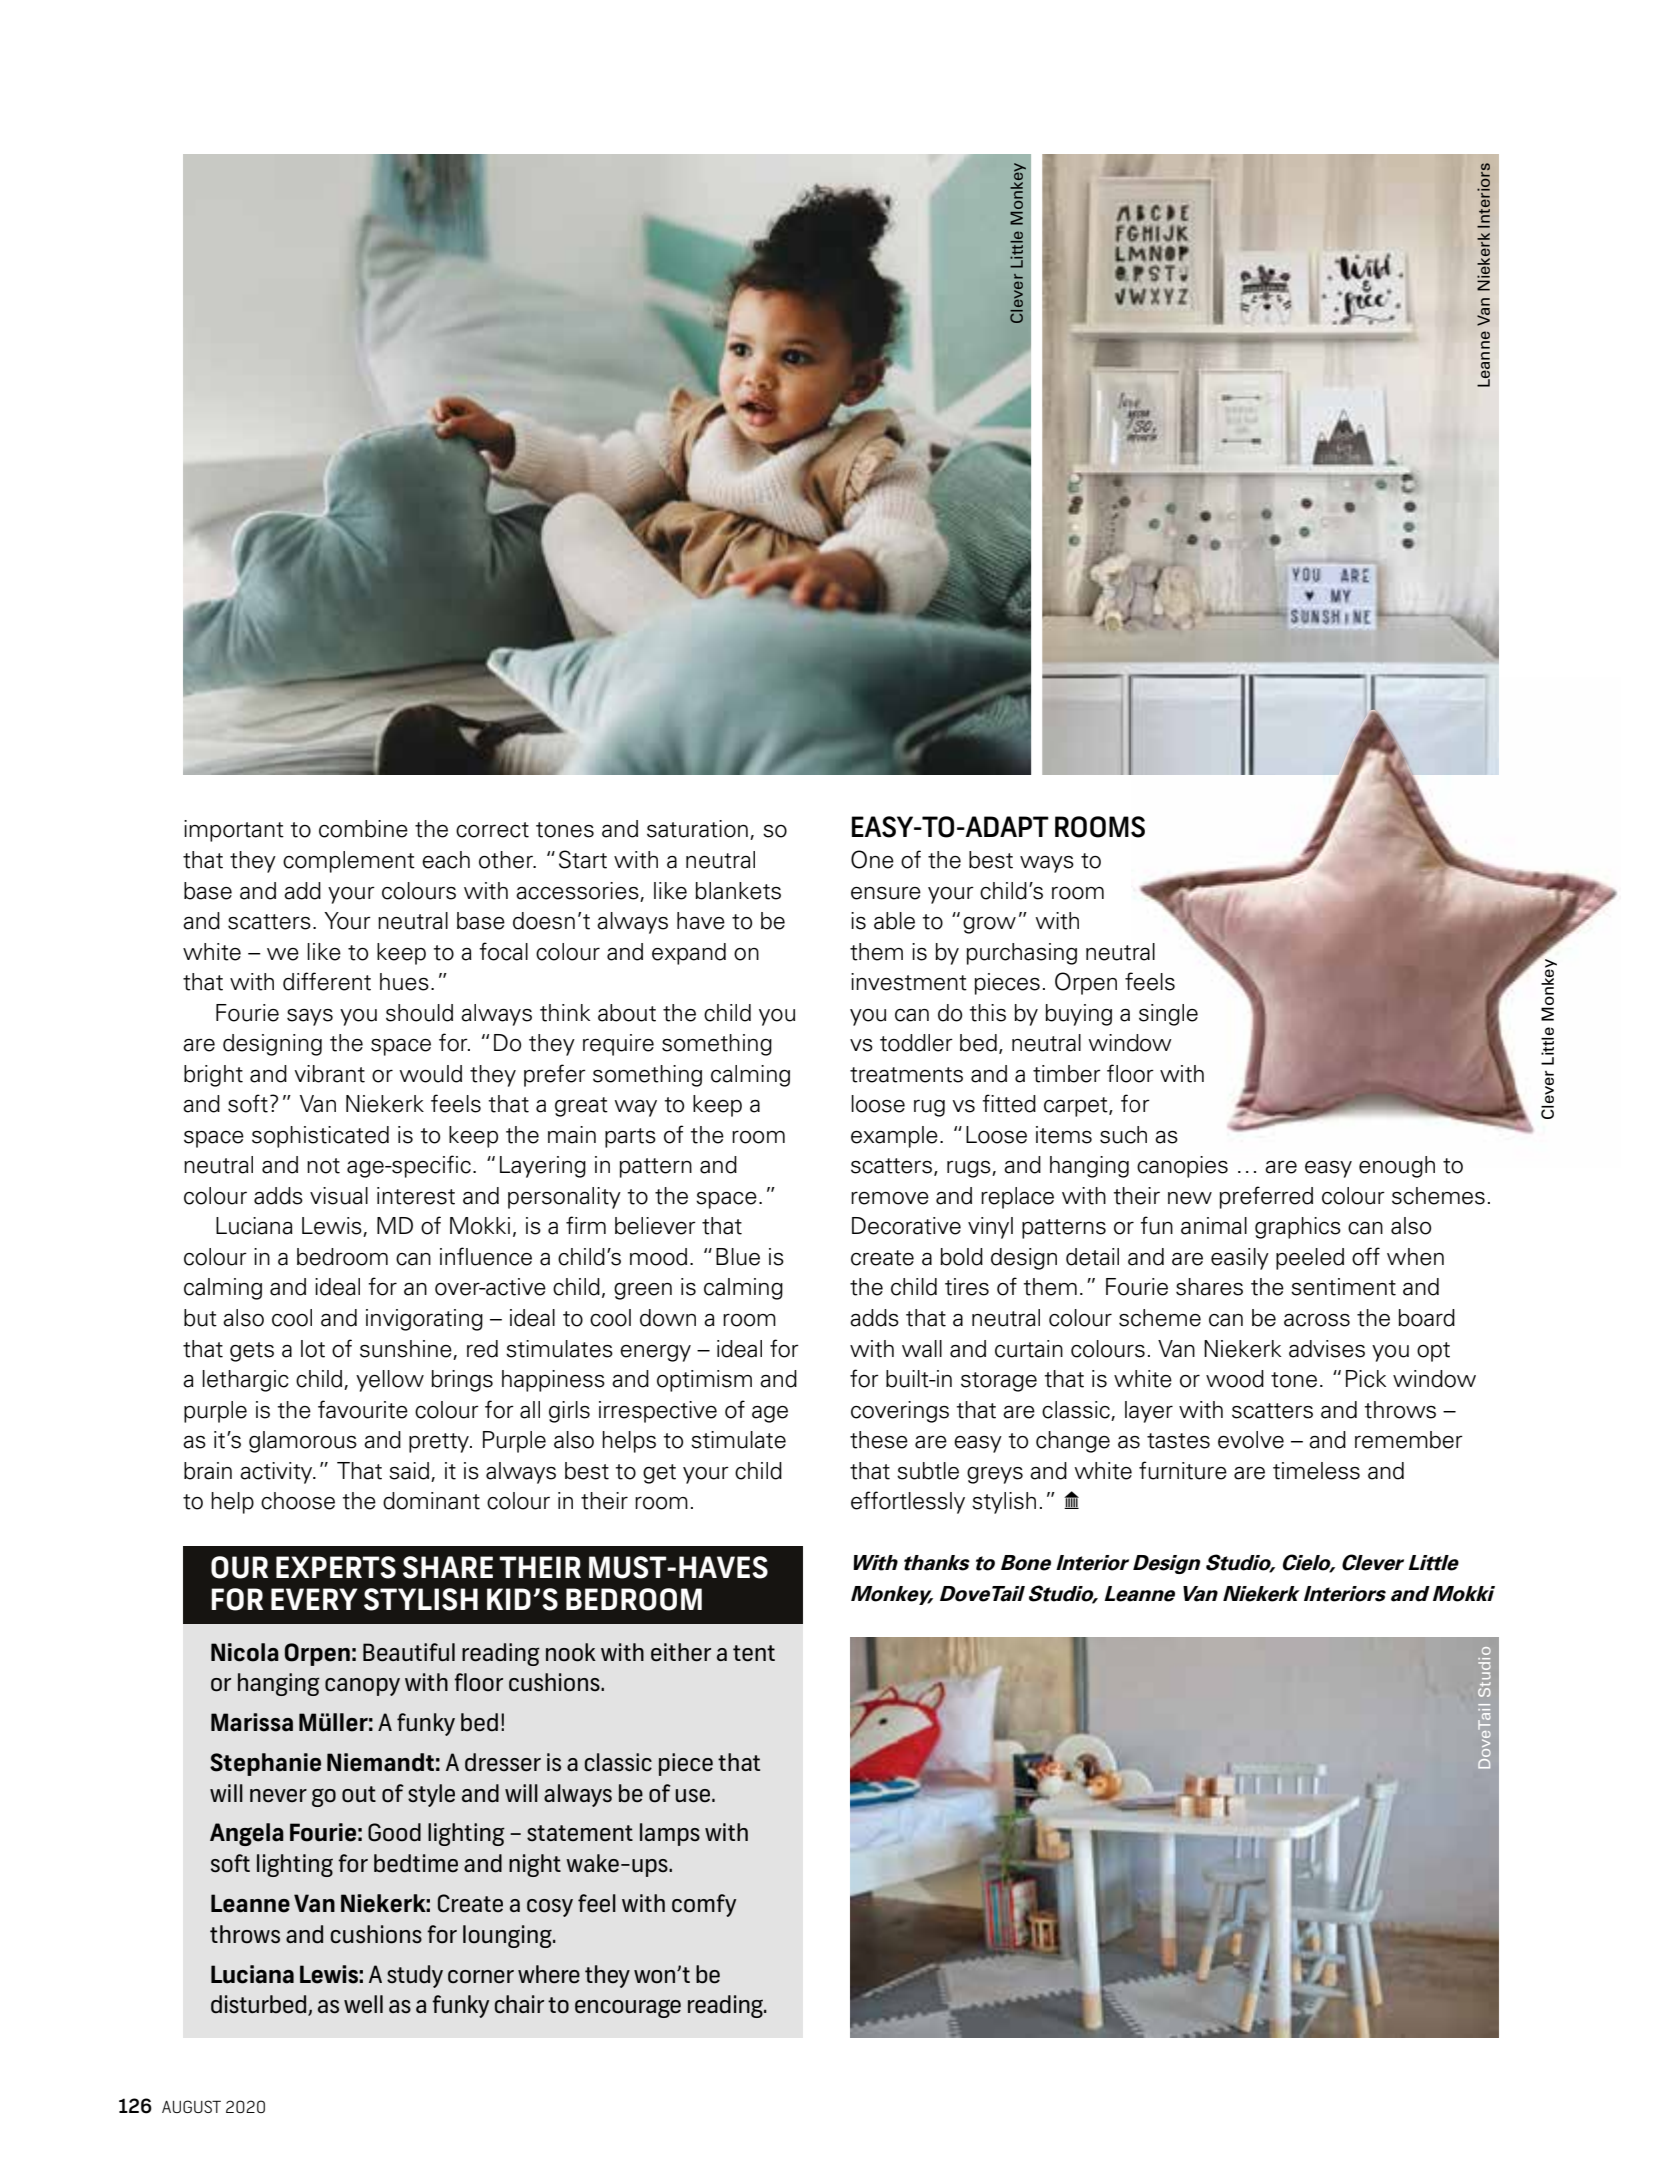 This screenshot has height=2164, width=1653. What do you see at coordinates (362, 1687) in the screenshot?
I see `canopy` at bounding box center [362, 1687].
